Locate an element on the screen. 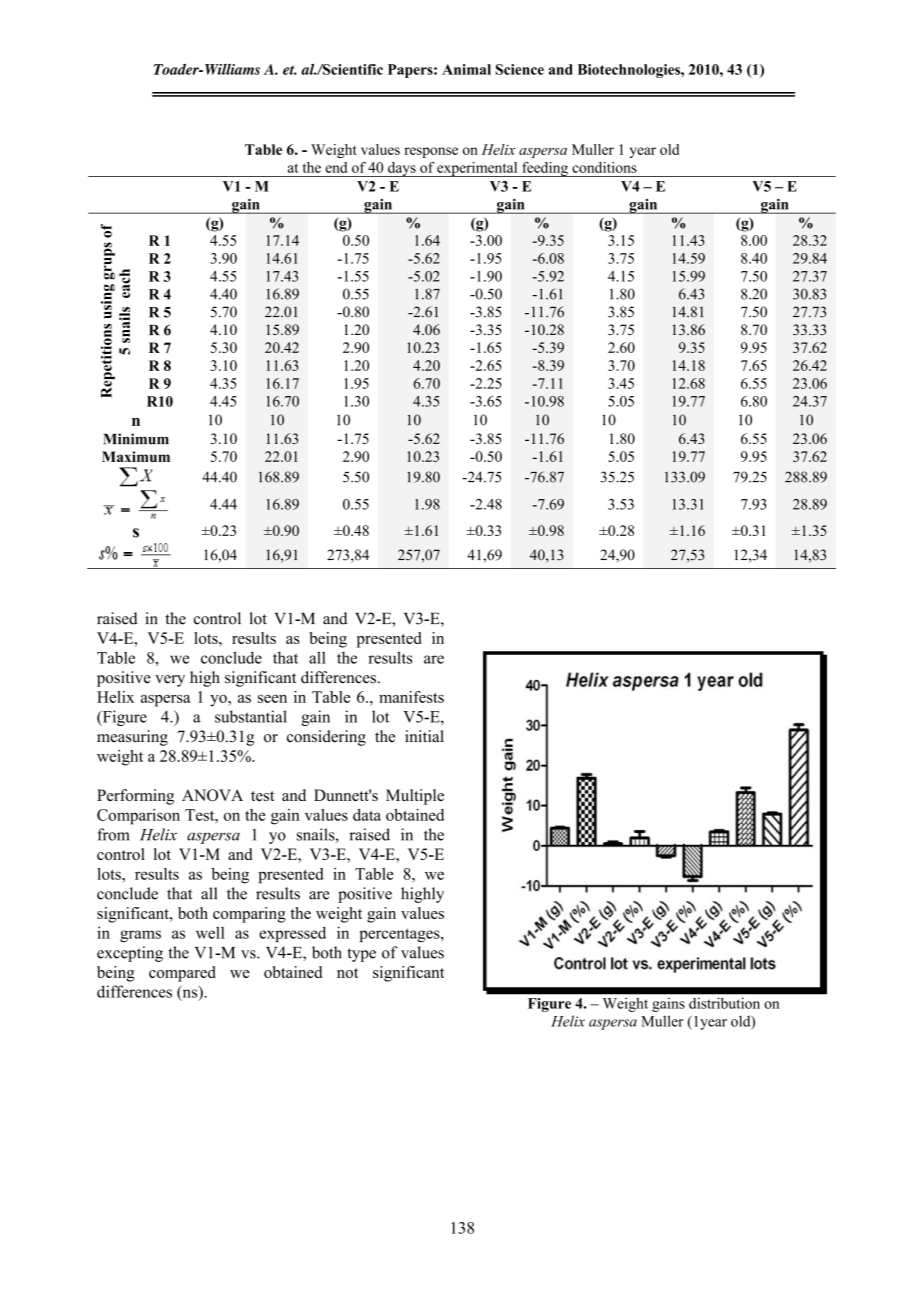 The image size is (924, 1308). Science is located at coordinates (520, 69).
